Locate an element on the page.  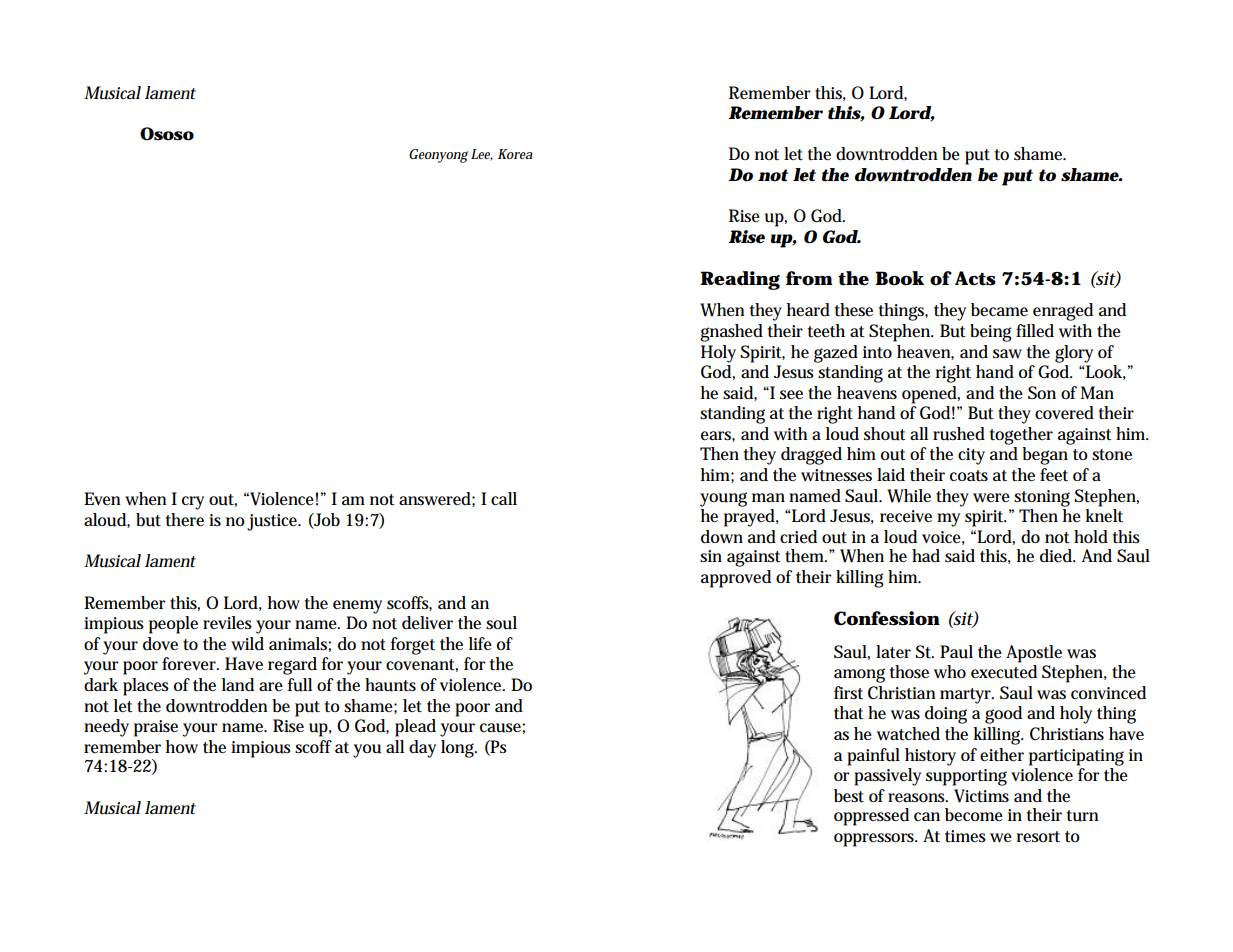
cry is located at coordinates (193, 503).
